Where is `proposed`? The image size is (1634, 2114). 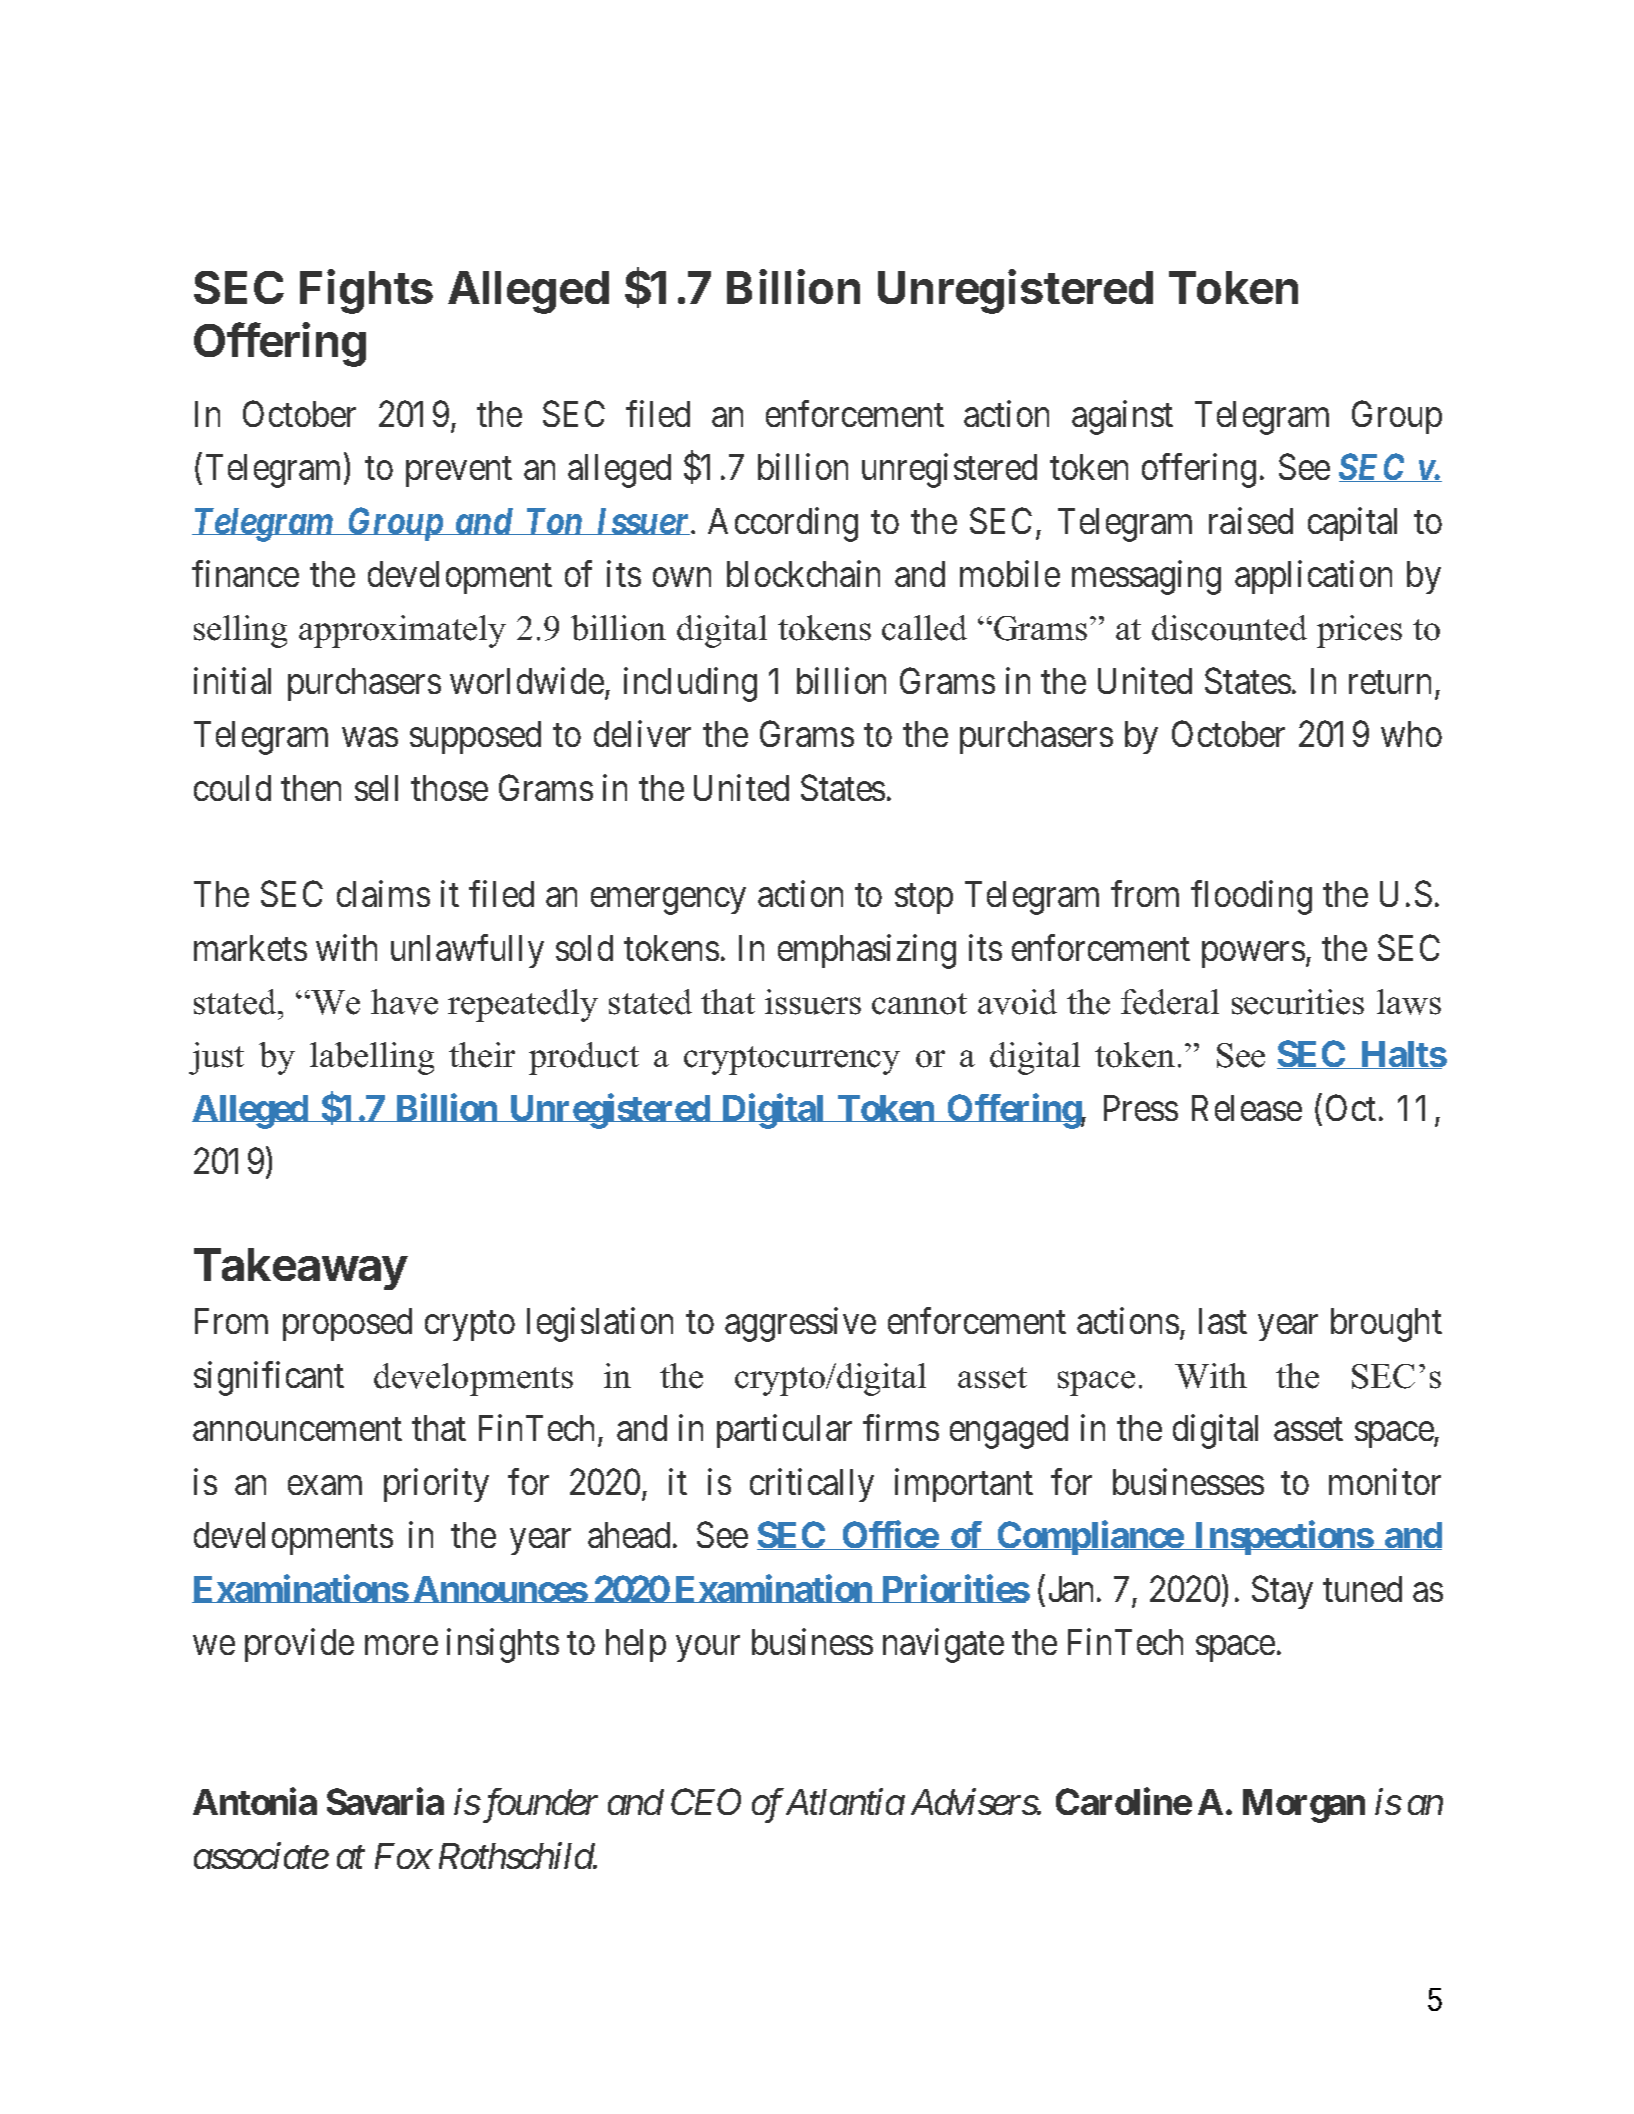 proposed is located at coordinates (347, 1324).
